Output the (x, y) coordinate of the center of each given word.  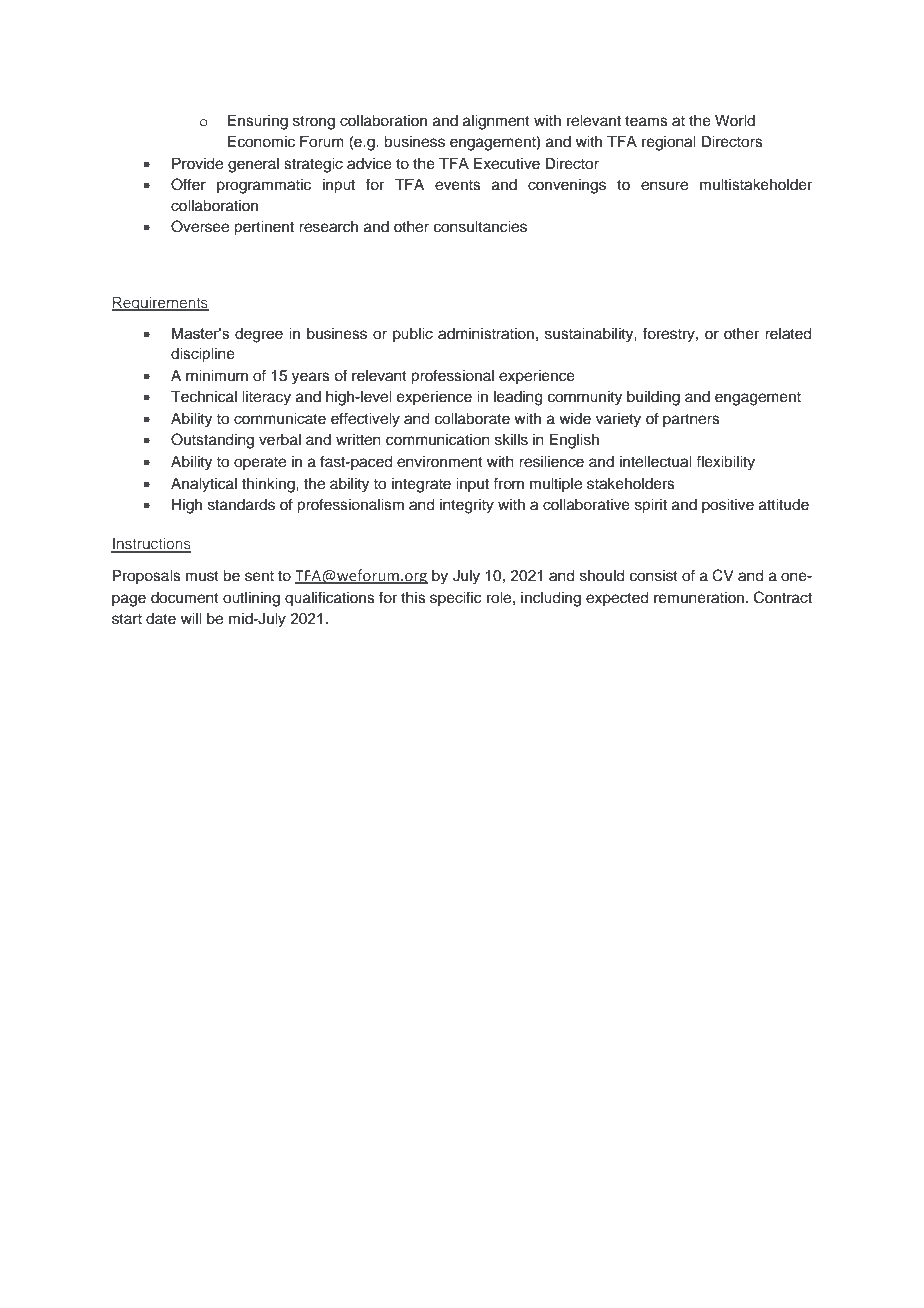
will (191, 618)
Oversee (200, 226)
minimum (217, 375)
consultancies (480, 227)
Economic (261, 141)
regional (669, 143)
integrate (421, 485)
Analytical (204, 485)
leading (518, 398)
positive (728, 506)
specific (456, 599)
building (653, 398)
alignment (496, 122)
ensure (664, 186)
